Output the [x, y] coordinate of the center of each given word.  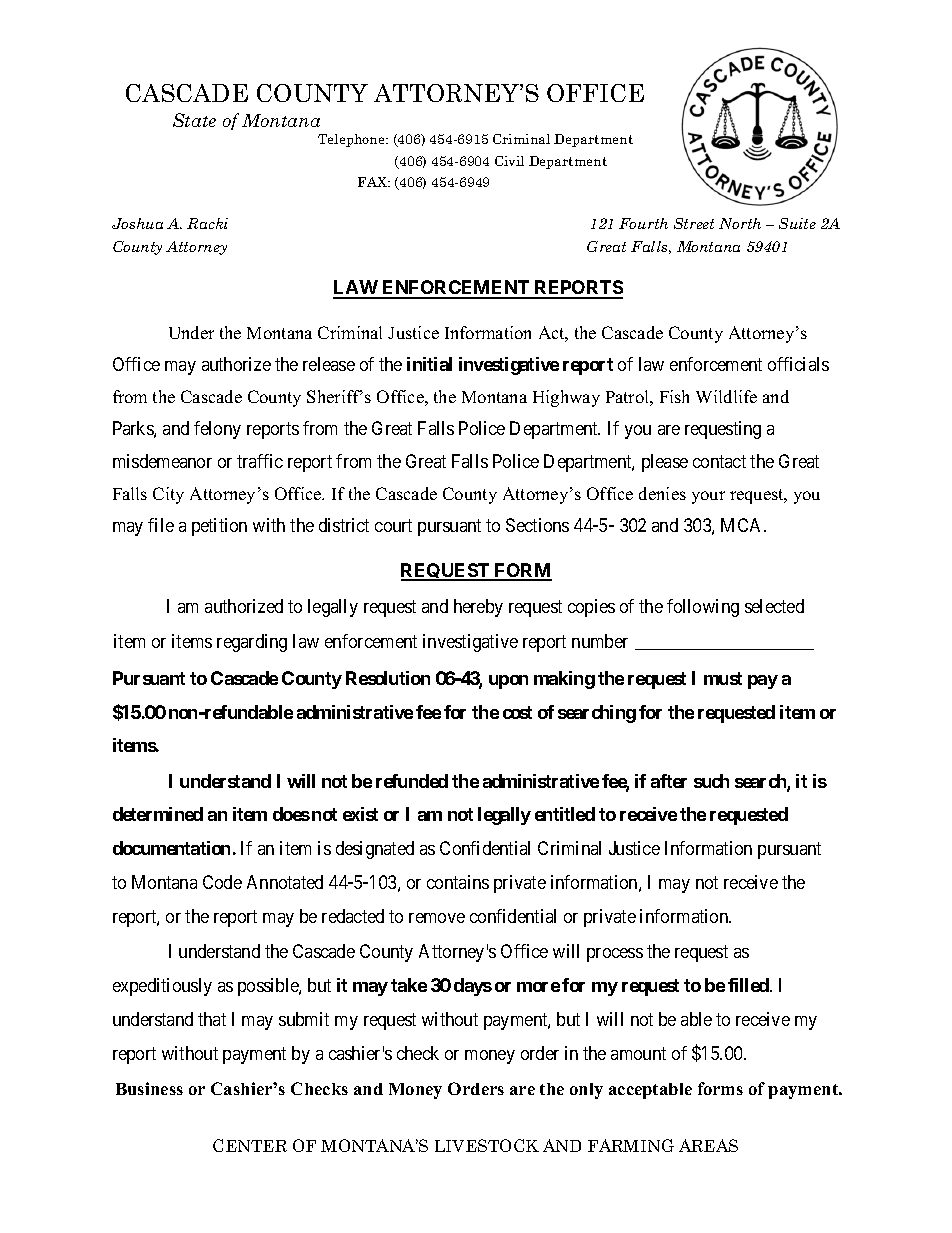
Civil [509, 161]
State [194, 120]
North [740, 223]
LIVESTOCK [487, 1145]
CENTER [250, 1145]
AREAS [708, 1145]
